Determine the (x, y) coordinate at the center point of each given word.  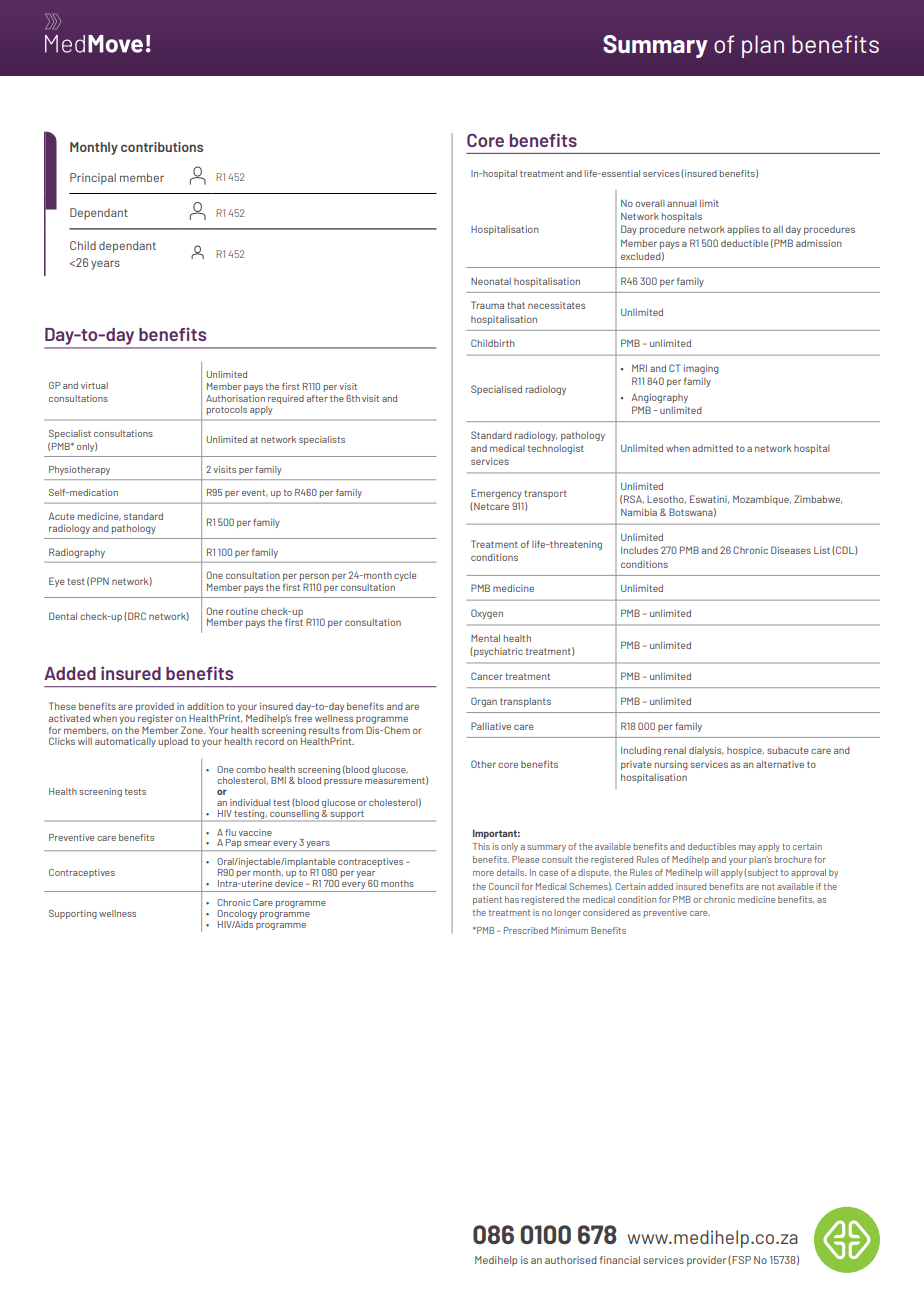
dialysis (706, 751)
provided (155, 709)
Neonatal (491, 281)
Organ (484, 702)
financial (620, 1260)
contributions (162, 147)
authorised (571, 1260)
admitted (713, 448)
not (768, 887)
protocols (227, 410)
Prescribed (526, 930)
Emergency (496, 494)
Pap (233, 845)
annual (682, 203)
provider (706, 1261)
